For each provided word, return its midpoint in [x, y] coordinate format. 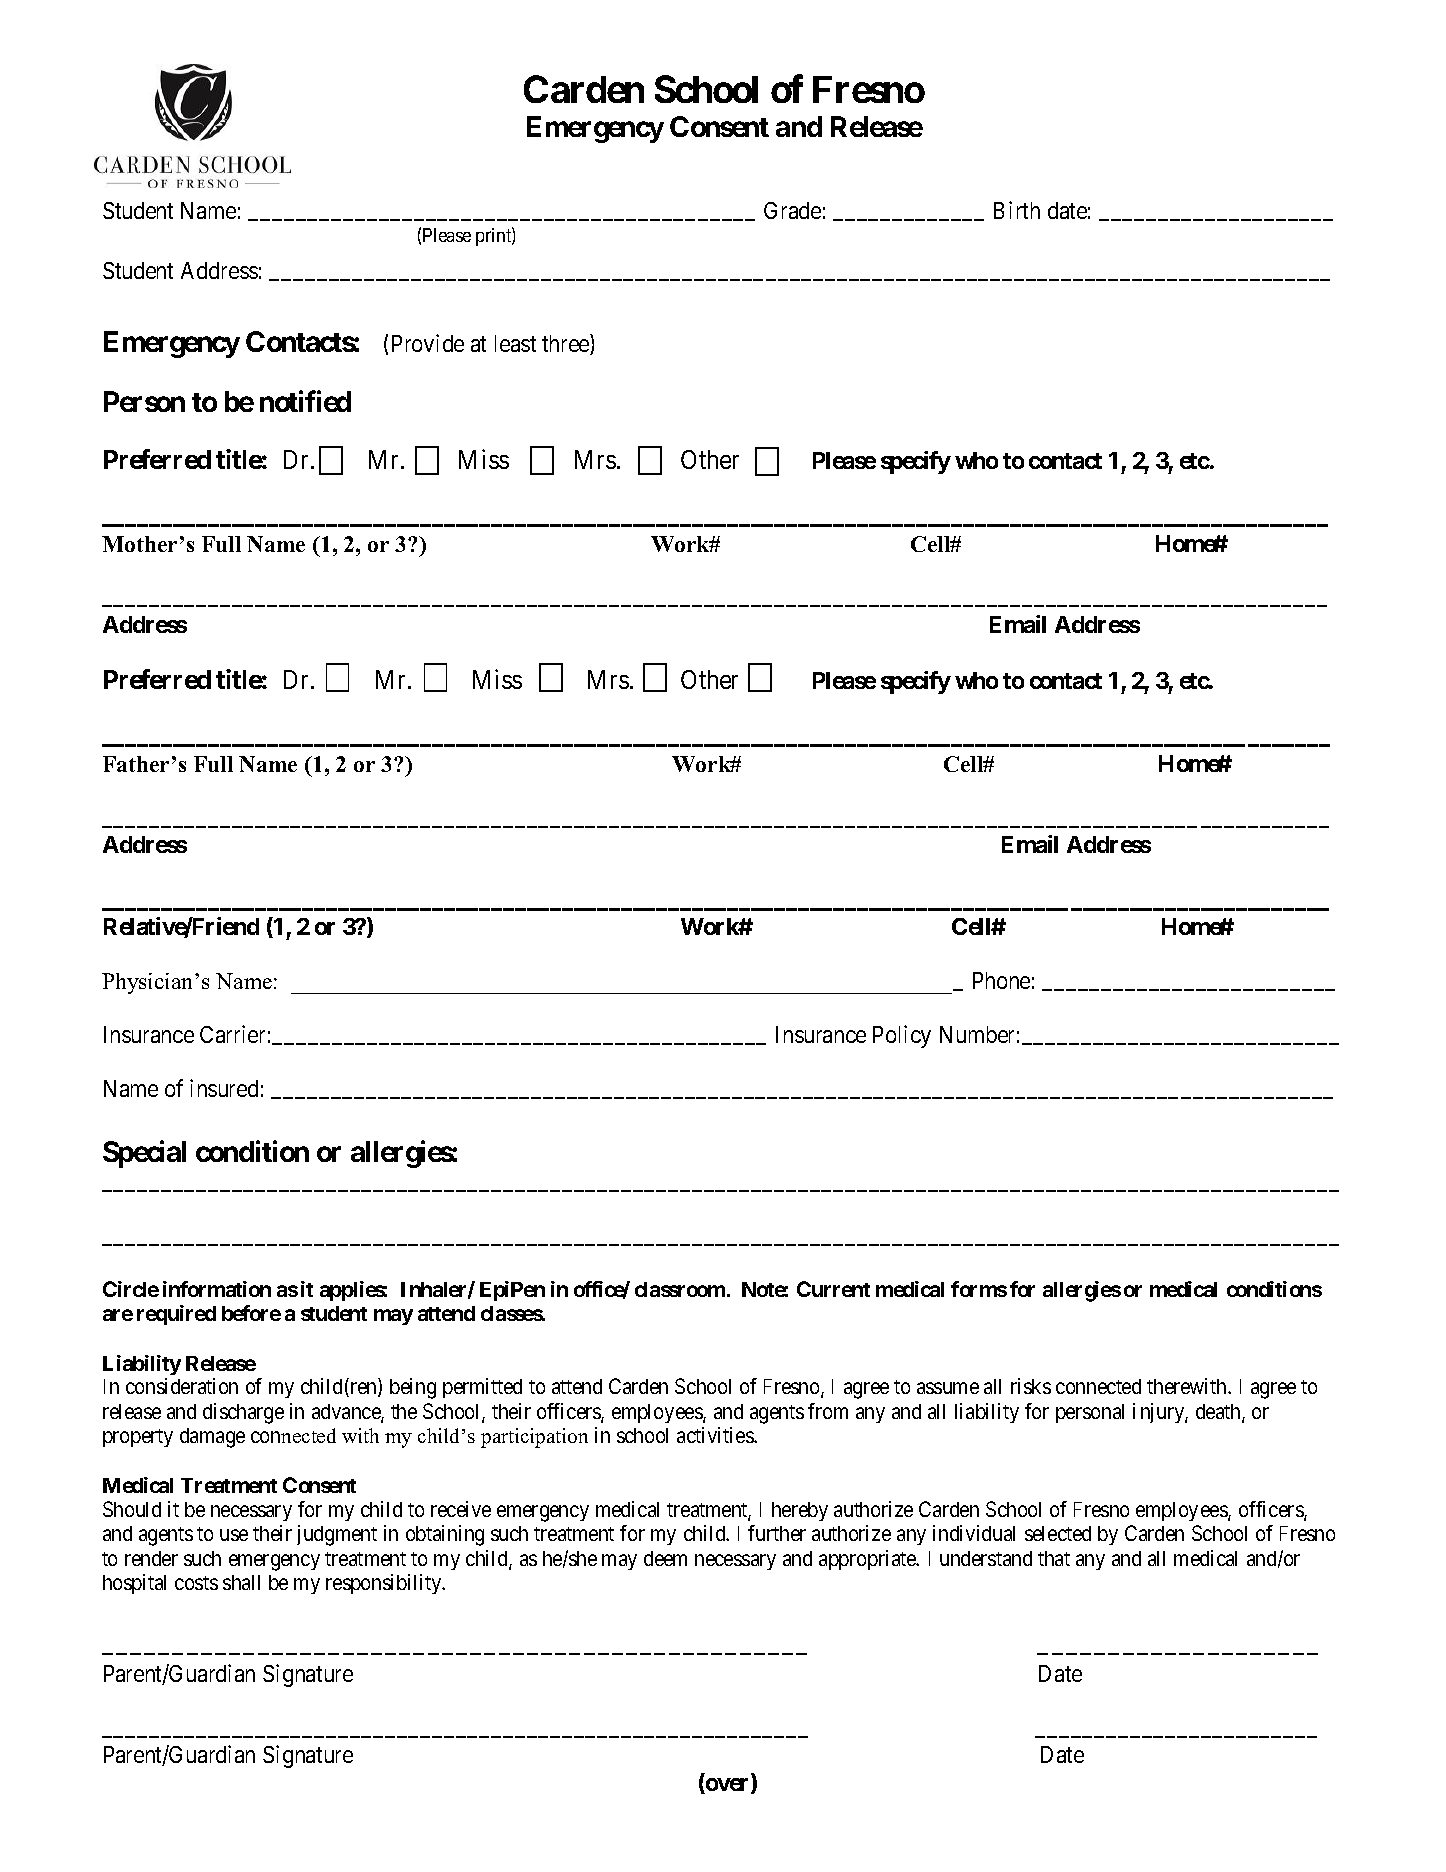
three [566, 344]
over [728, 1786]
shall [241, 1582]
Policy [902, 1036]
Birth [1017, 210]
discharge [243, 1413]
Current [833, 1289]
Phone [1001, 980]
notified [305, 401]
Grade [792, 210]
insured [224, 1088]
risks [1031, 1386]
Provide [428, 343]
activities [716, 1435]
